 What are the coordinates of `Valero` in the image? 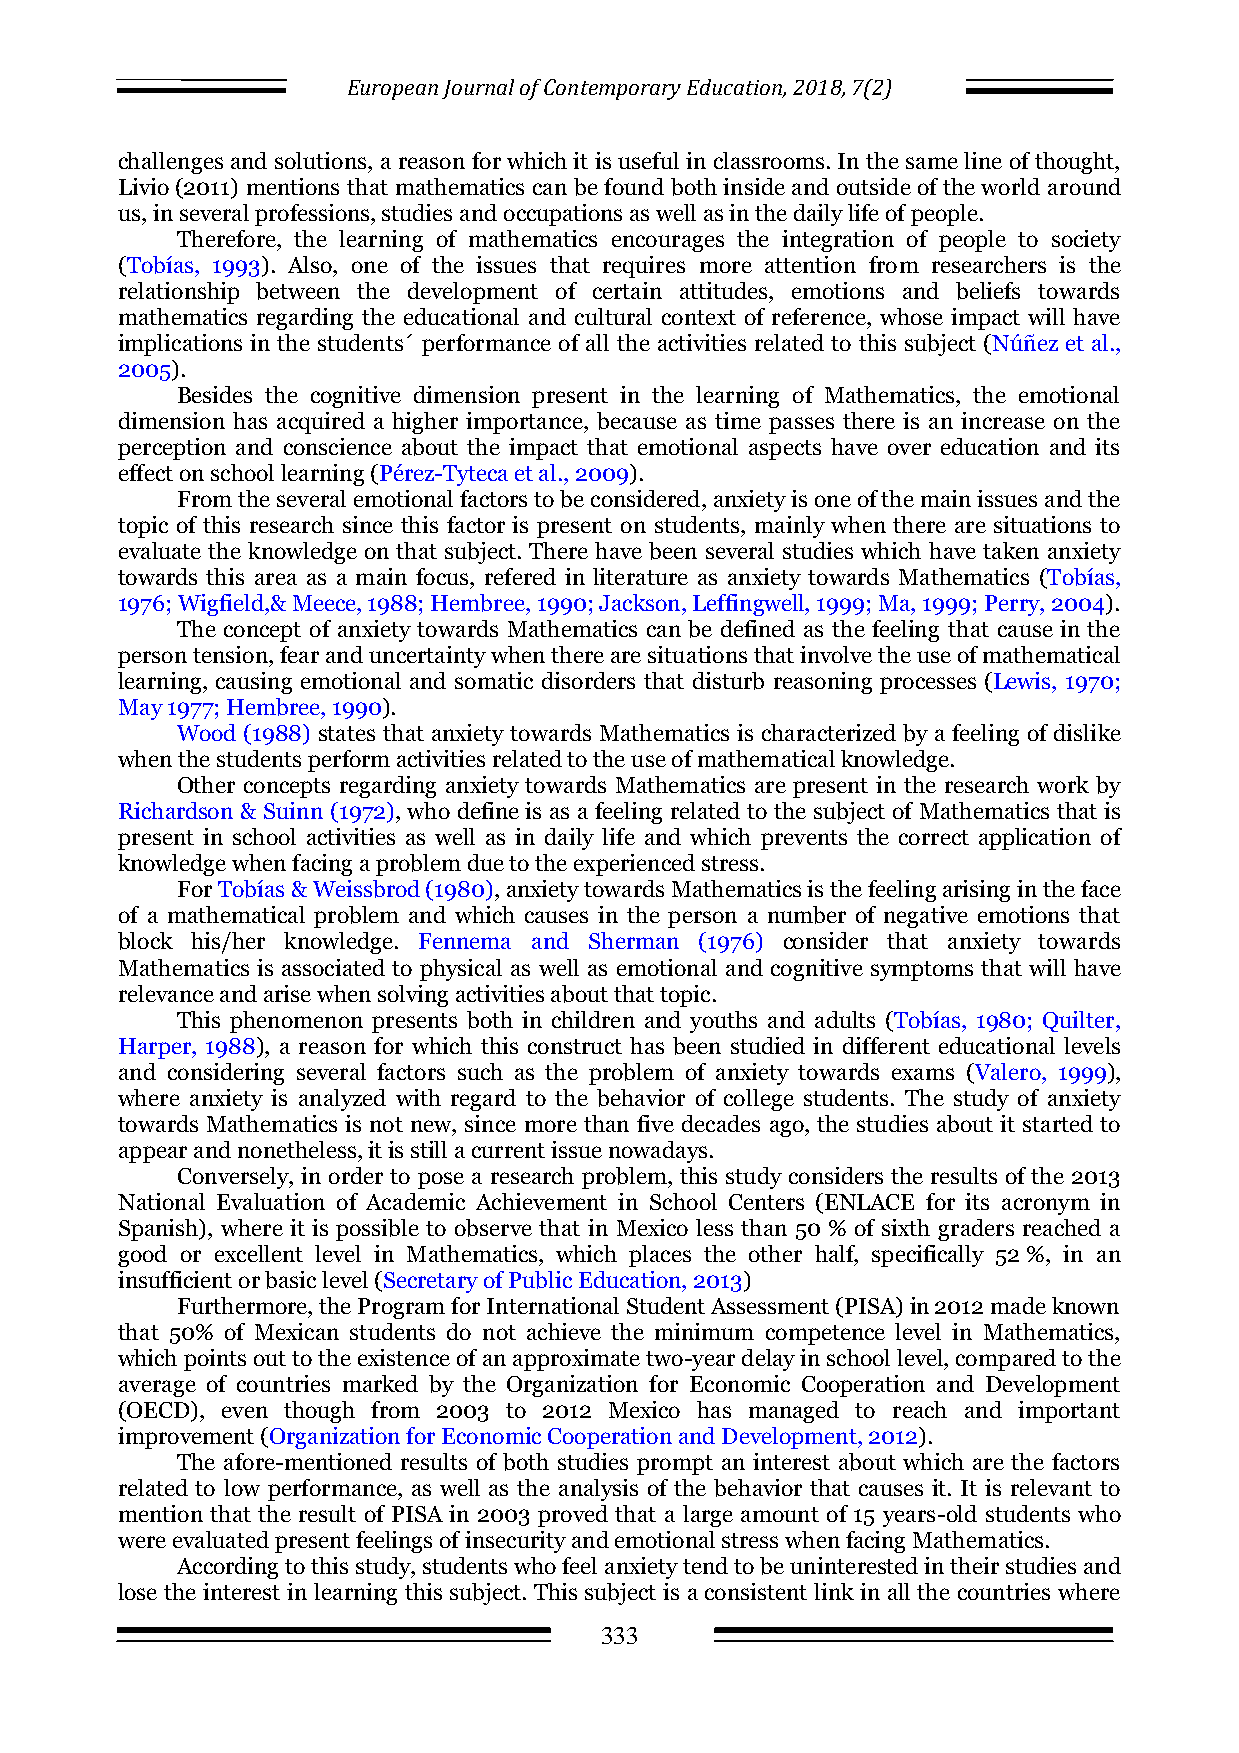 It's located at (1007, 1071).
